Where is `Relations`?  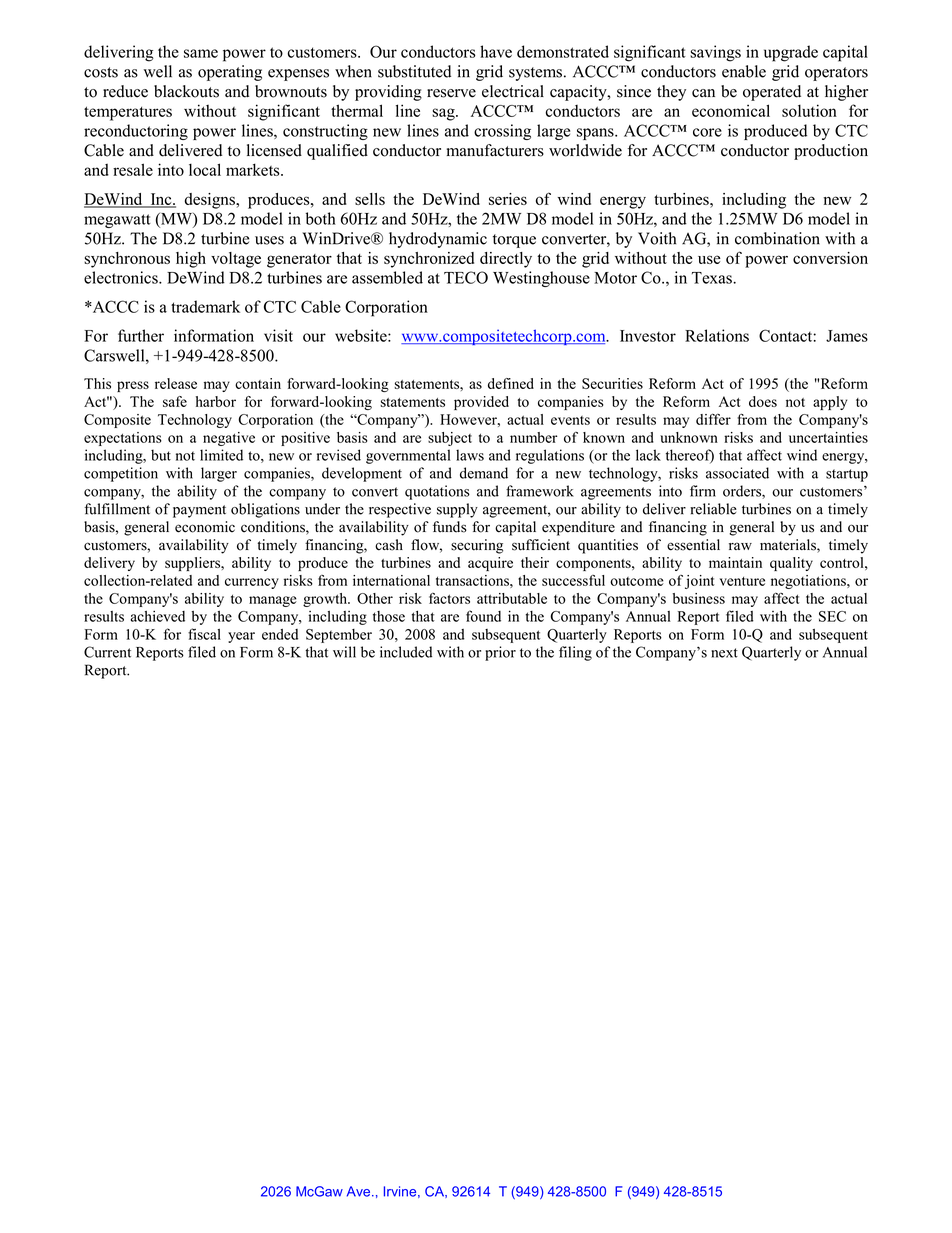 Relations is located at coordinates (717, 335).
